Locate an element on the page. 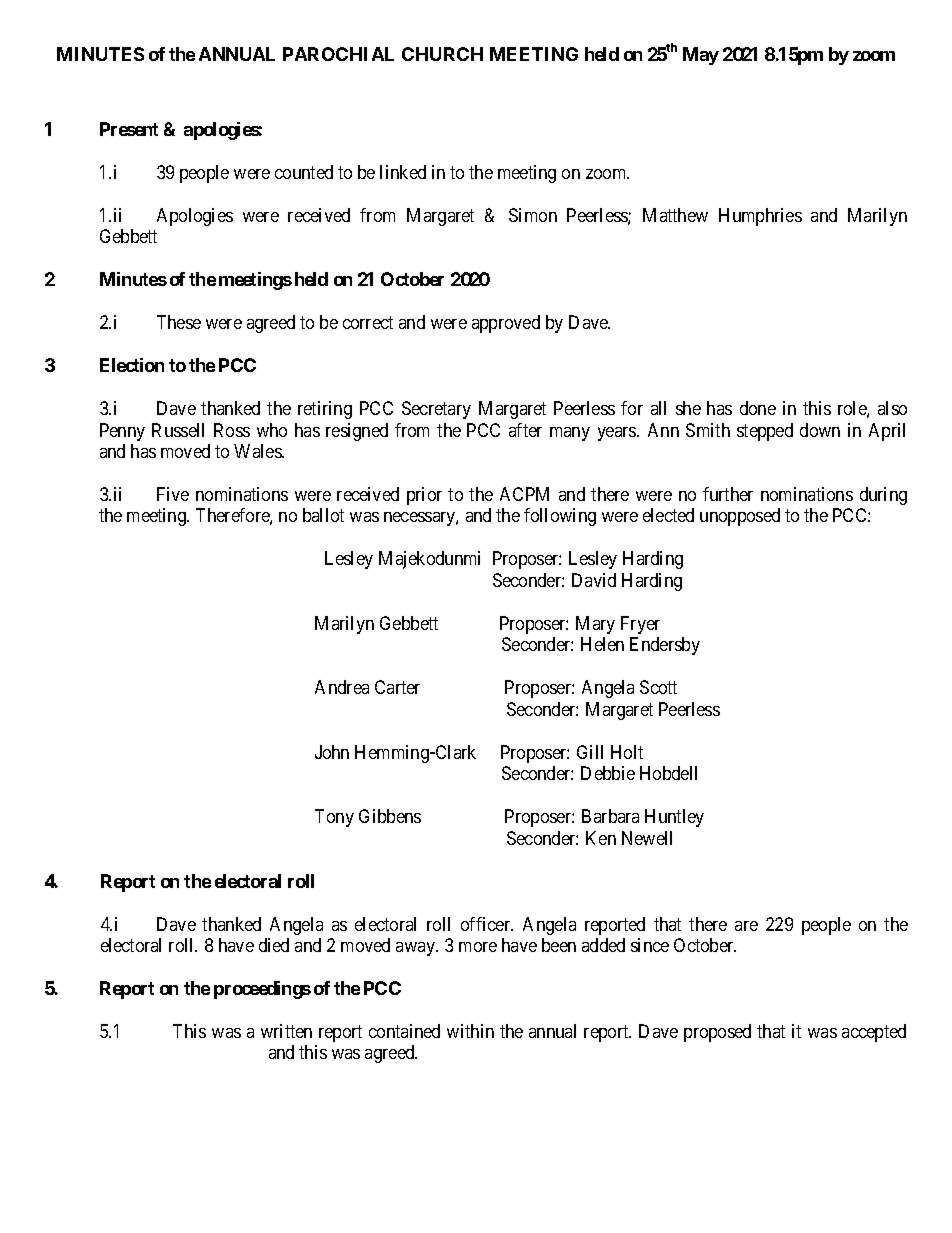 This document has height=1233, width=952. Five is located at coordinates (173, 494).
